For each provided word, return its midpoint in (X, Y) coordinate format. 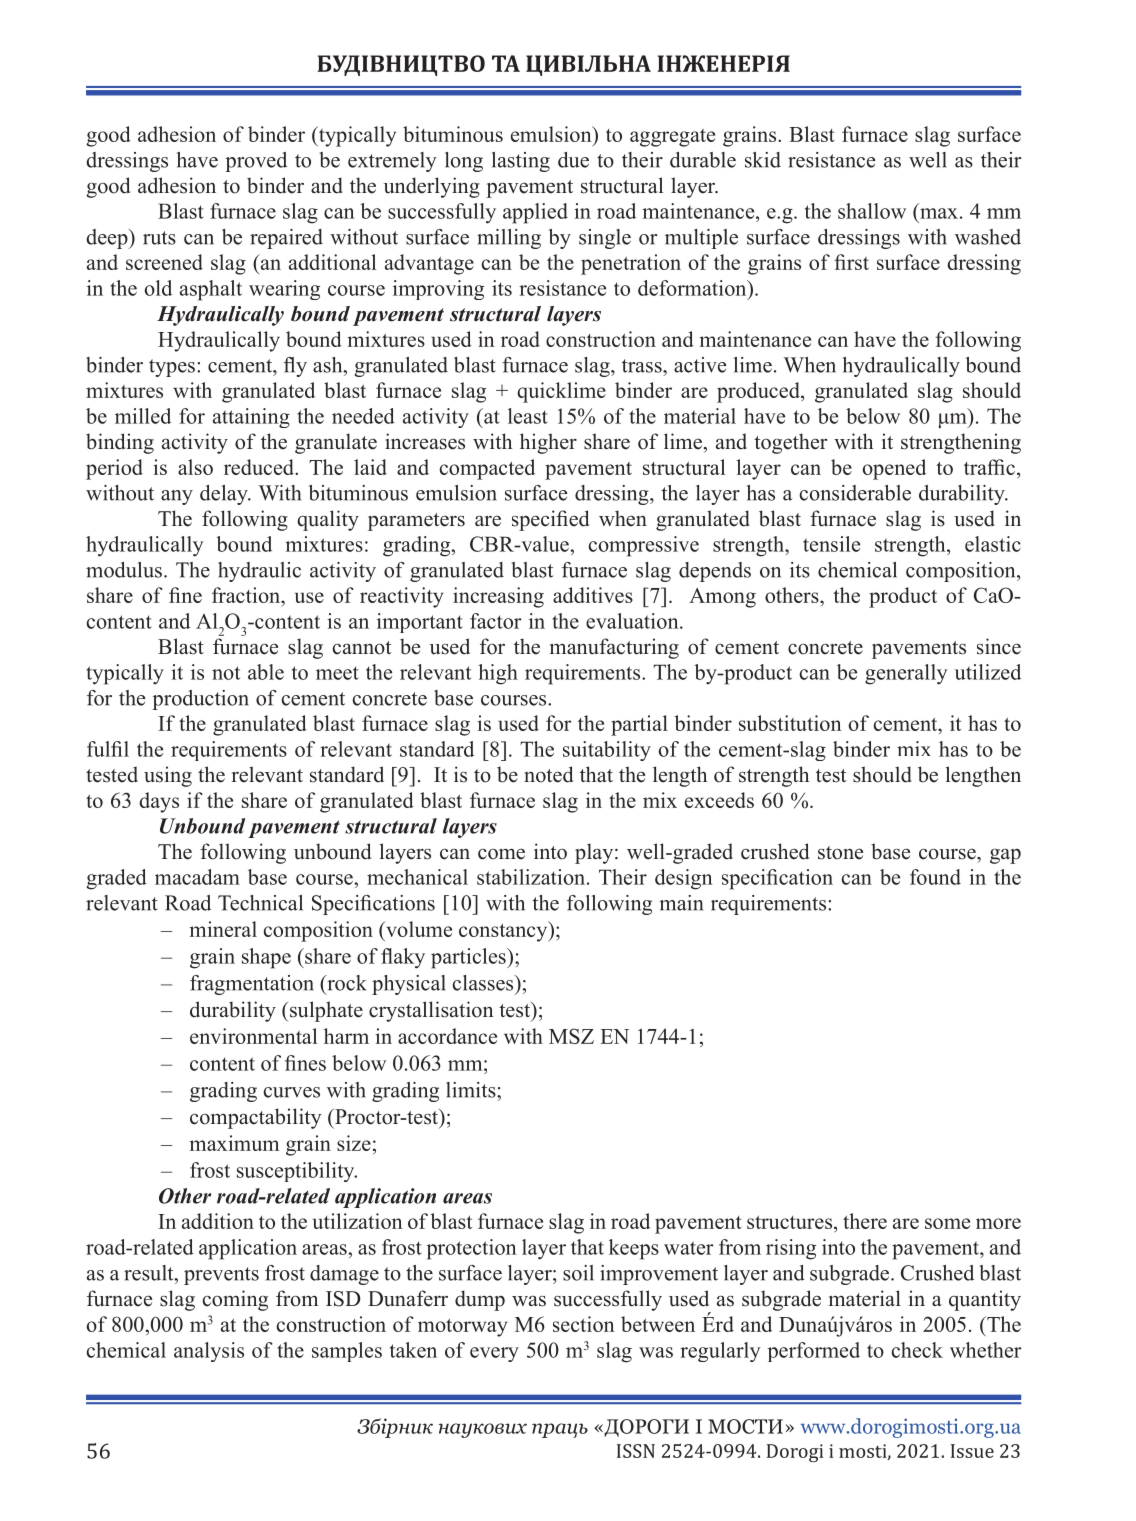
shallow (872, 211)
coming (235, 1300)
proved (256, 162)
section (583, 1324)
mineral (223, 929)
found (935, 877)
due (573, 160)
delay (225, 495)
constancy (504, 931)
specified (550, 520)
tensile (831, 544)
